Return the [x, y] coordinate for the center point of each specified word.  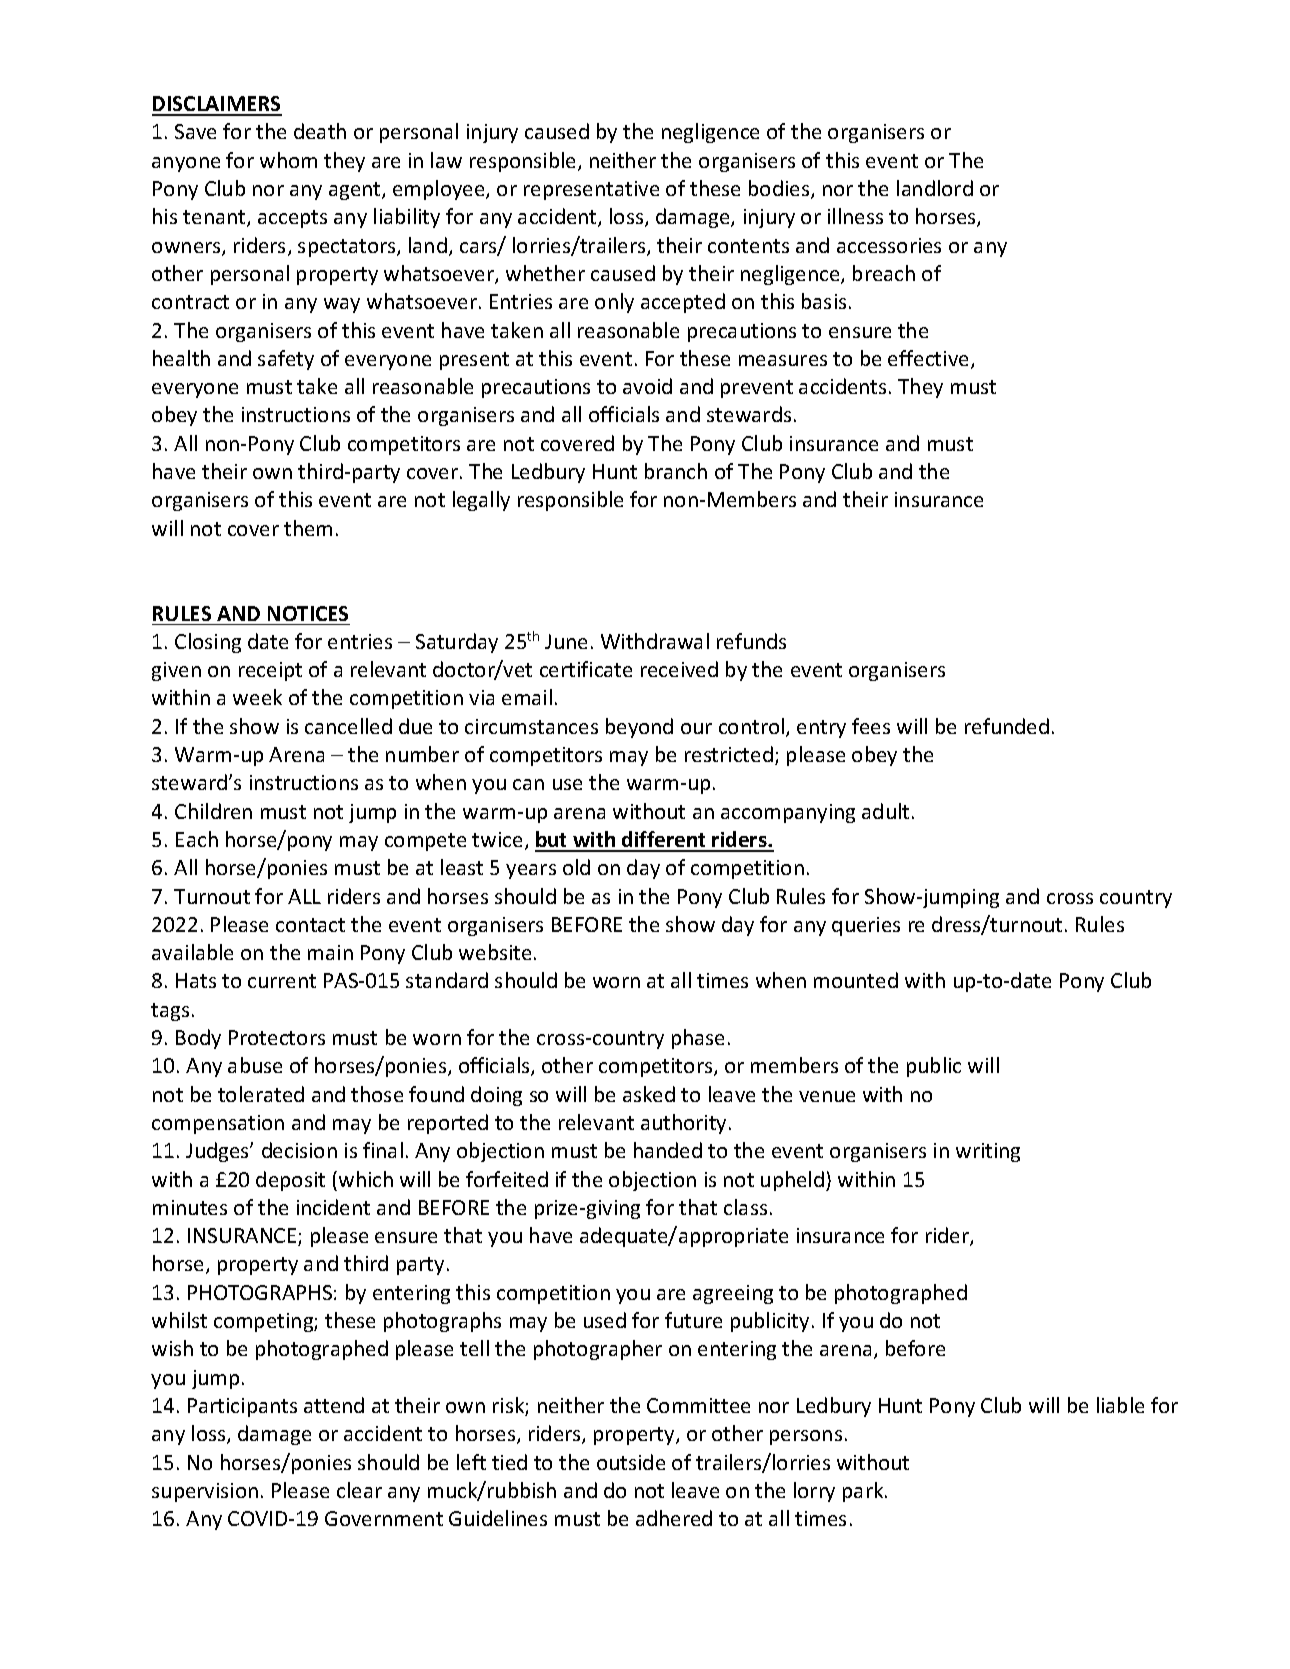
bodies [780, 189]
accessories [889, 245]
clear [359, 1490]
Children [213, 811]
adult [885, 811]
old [576, 867]
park [864, 1492]
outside [631, 1462]
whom [288, 160]
